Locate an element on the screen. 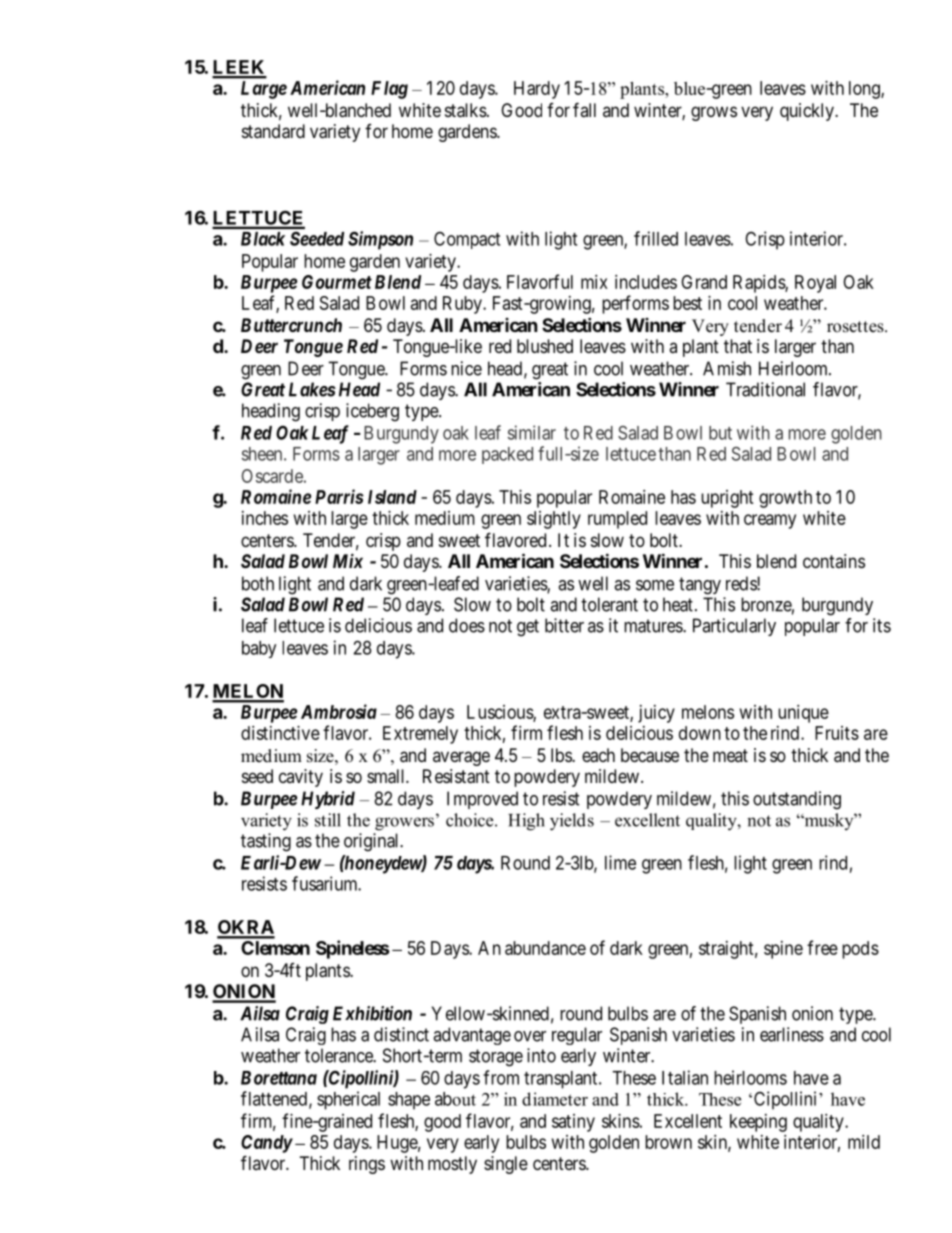 This screenshot has height=1233, width=952. standard is located at coordinates (273, 131).
